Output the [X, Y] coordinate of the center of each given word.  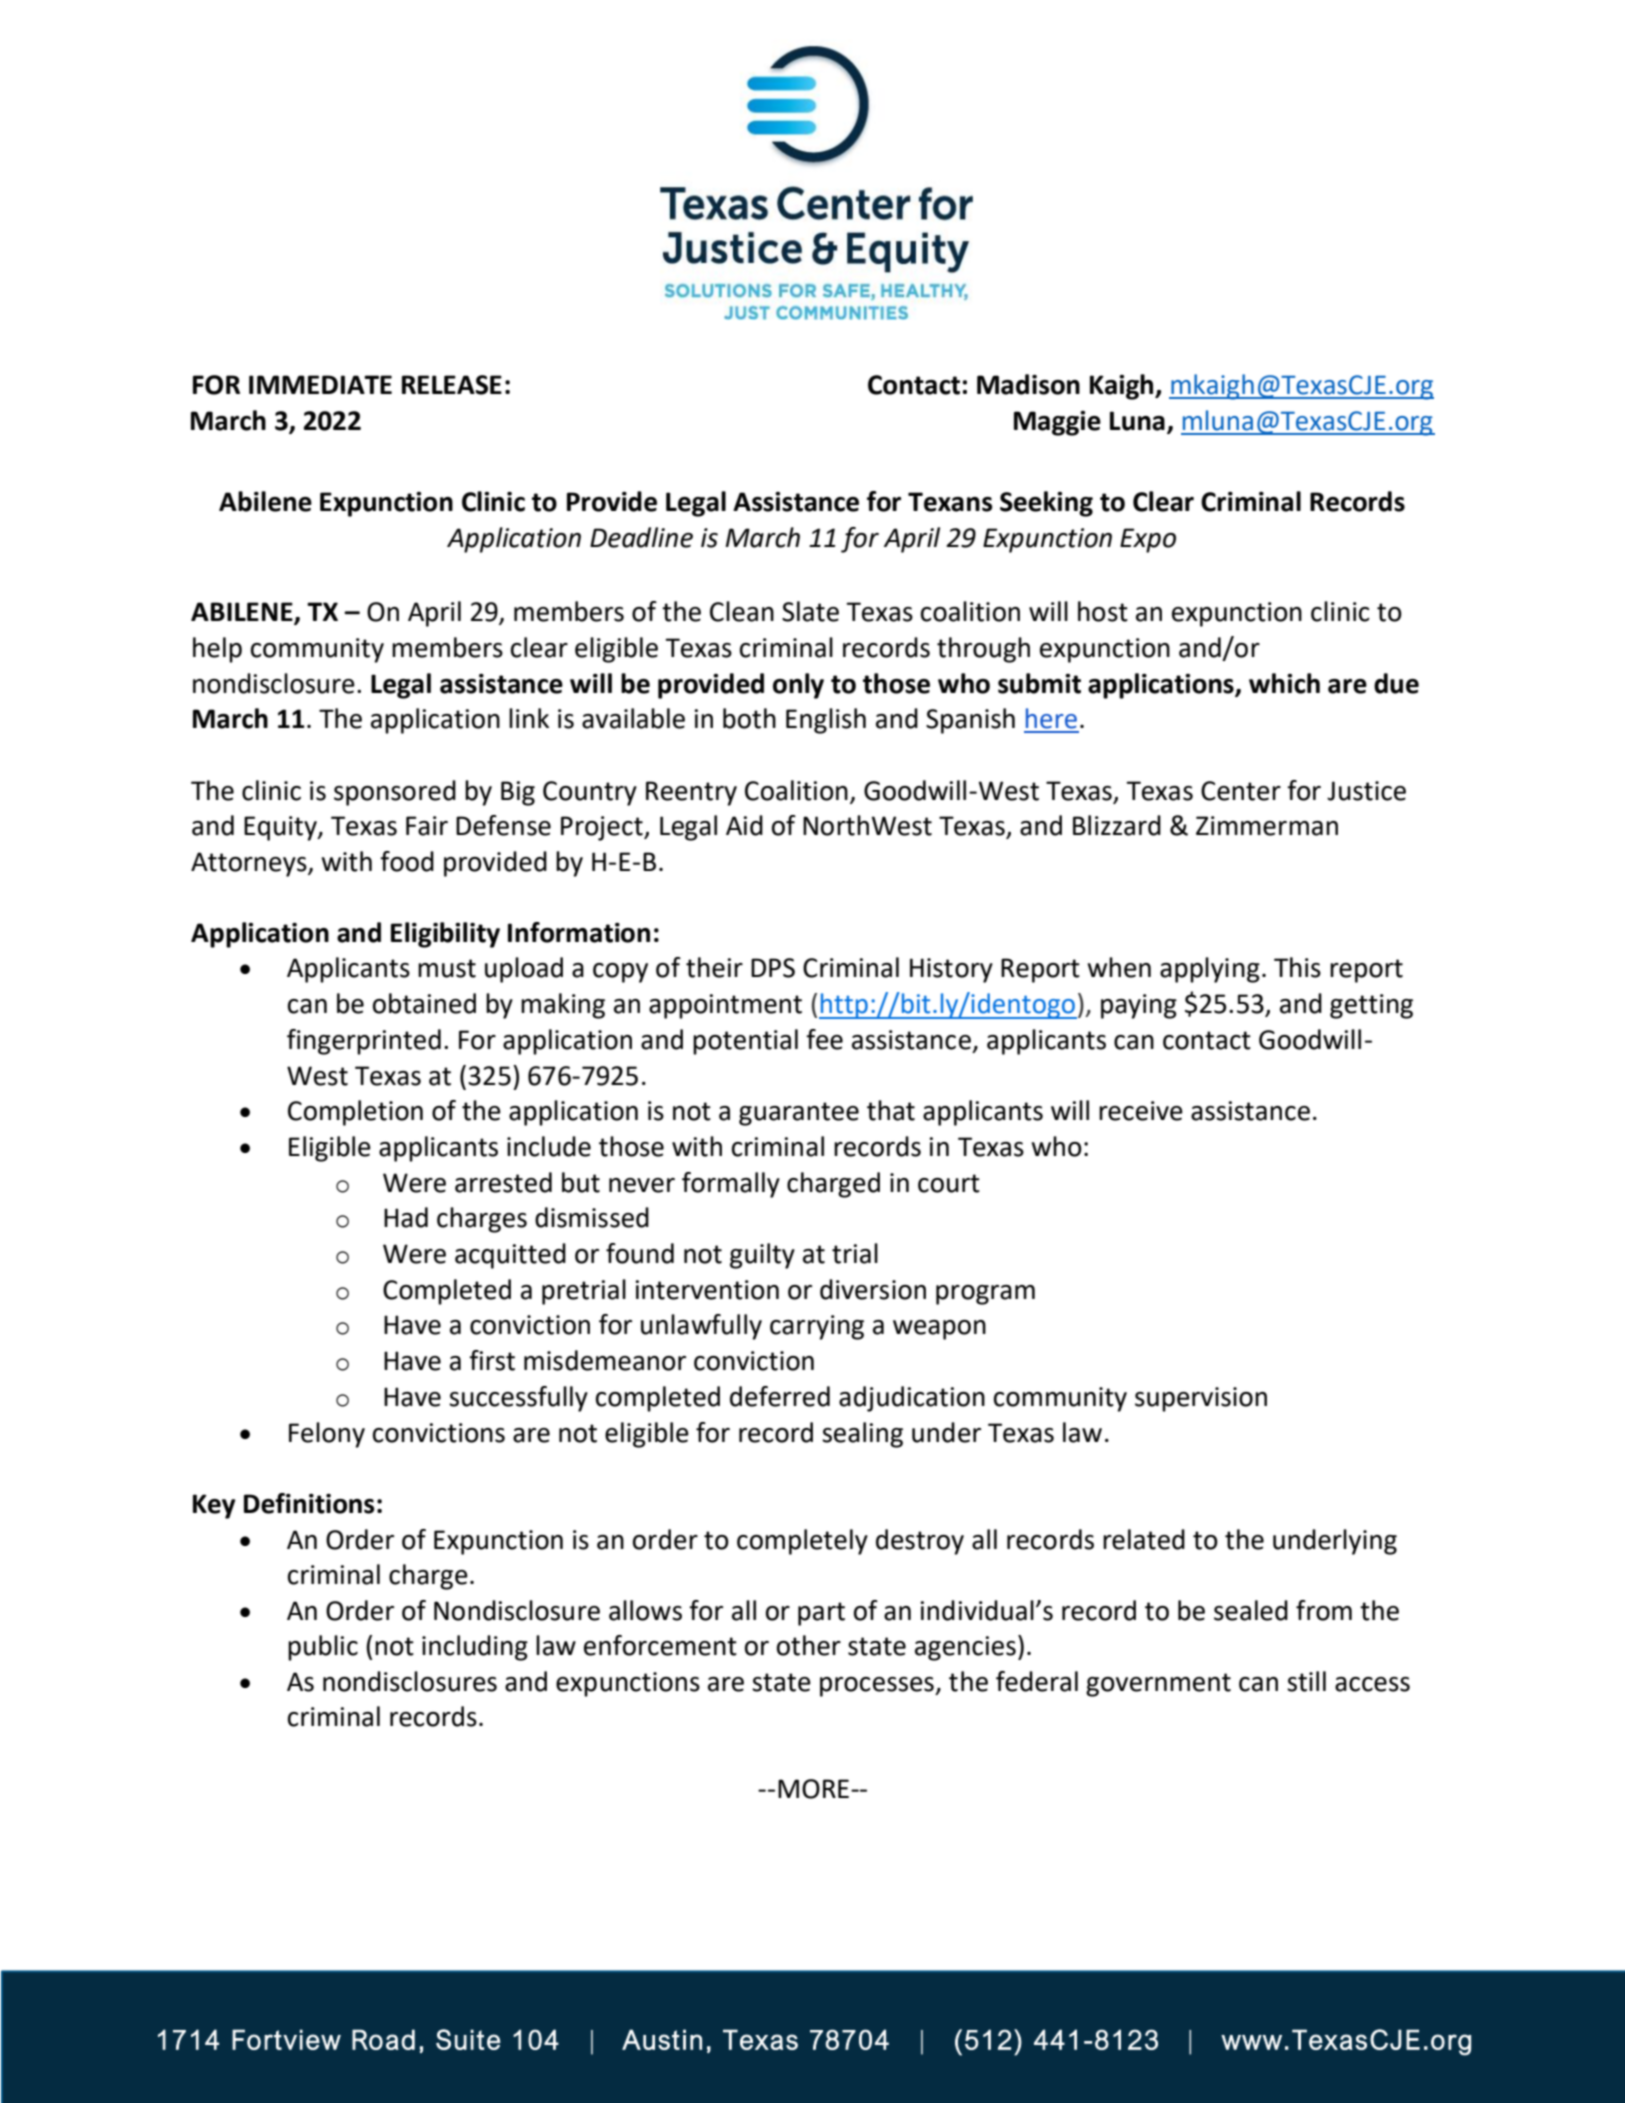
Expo [1148, 540]
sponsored [395, 793]
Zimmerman [1267, 826]
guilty [762, 1256]
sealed [1251, 1610]
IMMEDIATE [320, 384]
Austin [662, 2039]
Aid [744, 825]
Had [406, 1217]
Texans [950, 502]
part [821, 1614]
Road [383, 2039]
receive [1141, 1111]
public [323, 1648]
